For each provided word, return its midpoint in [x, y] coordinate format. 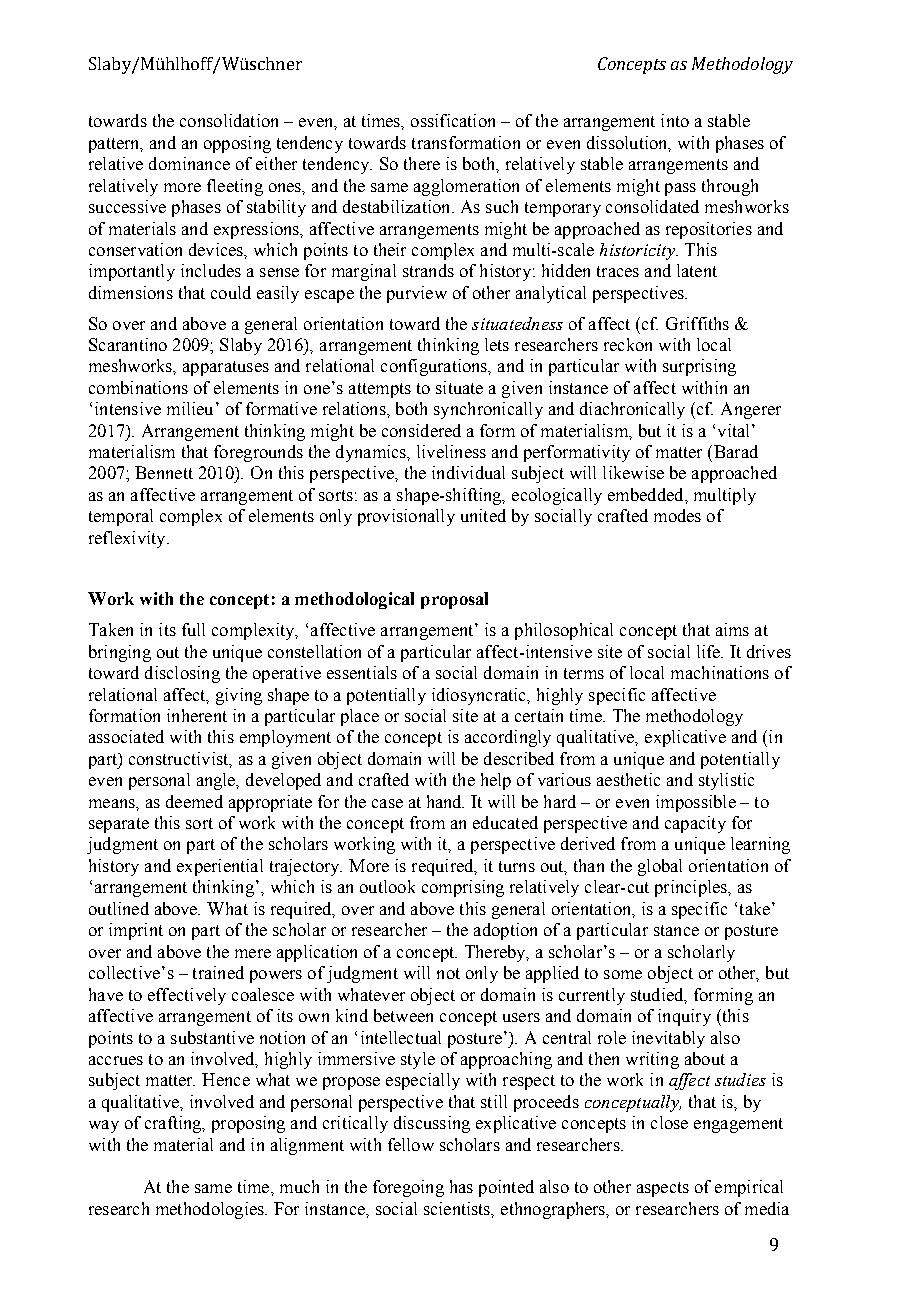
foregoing [408, 1188]
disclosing [182, 674]
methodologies [211, 1210]
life [709, 651]
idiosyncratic [480, 696]
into [675, 120]
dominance [189, 163]
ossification [453, 120]
